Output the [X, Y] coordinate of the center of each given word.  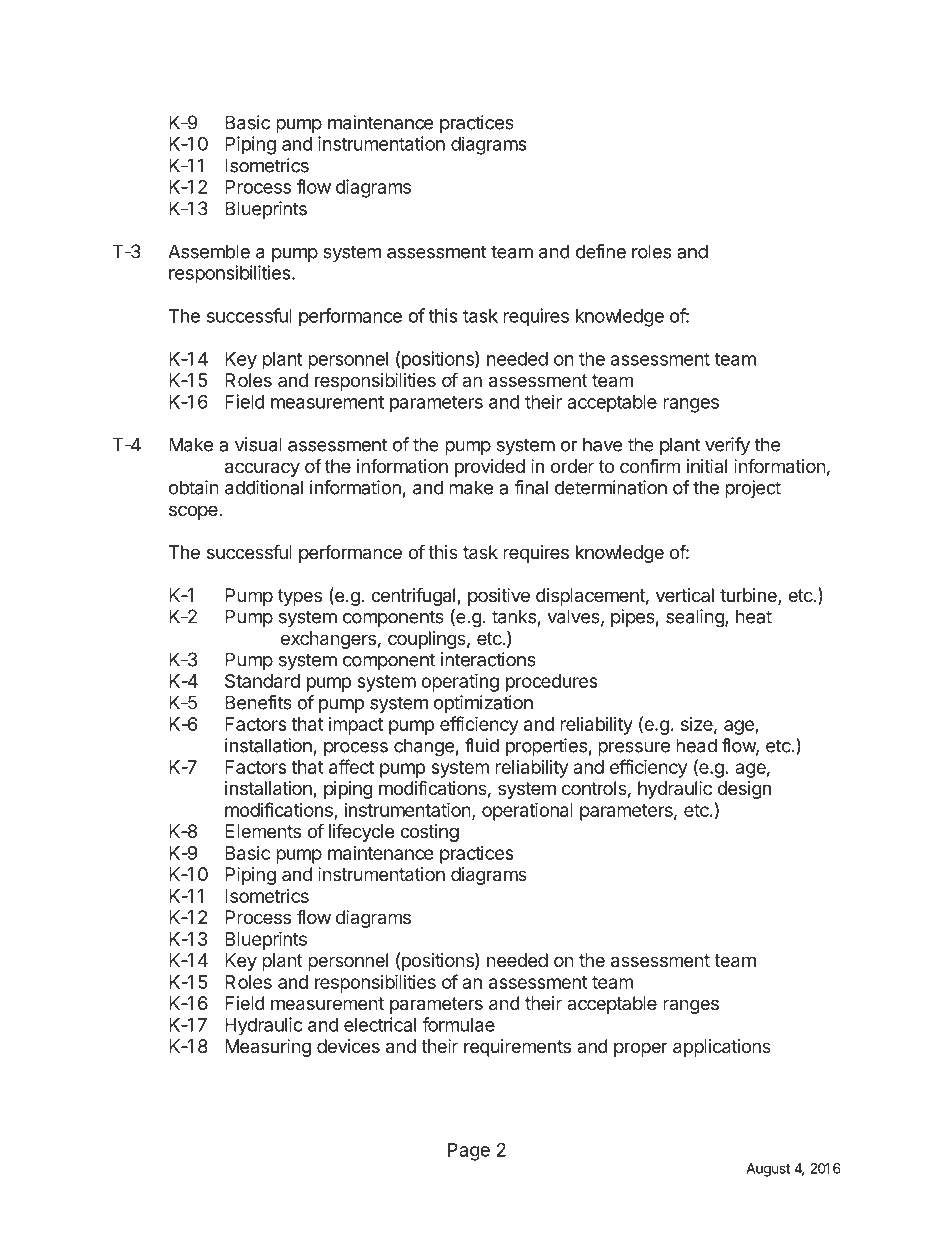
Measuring [268, 1048]
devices [348, 1046]
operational [527, 811]
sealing [696, 618]
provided [490, 468]
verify [727, 446]
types [300, 597]
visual [258, 444]
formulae [458, 1024]
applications [722, 1048]
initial [707, 466]
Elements [263, 831]
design [744, 790]
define [601, 251]
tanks [514, 616]
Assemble [209, 251]
